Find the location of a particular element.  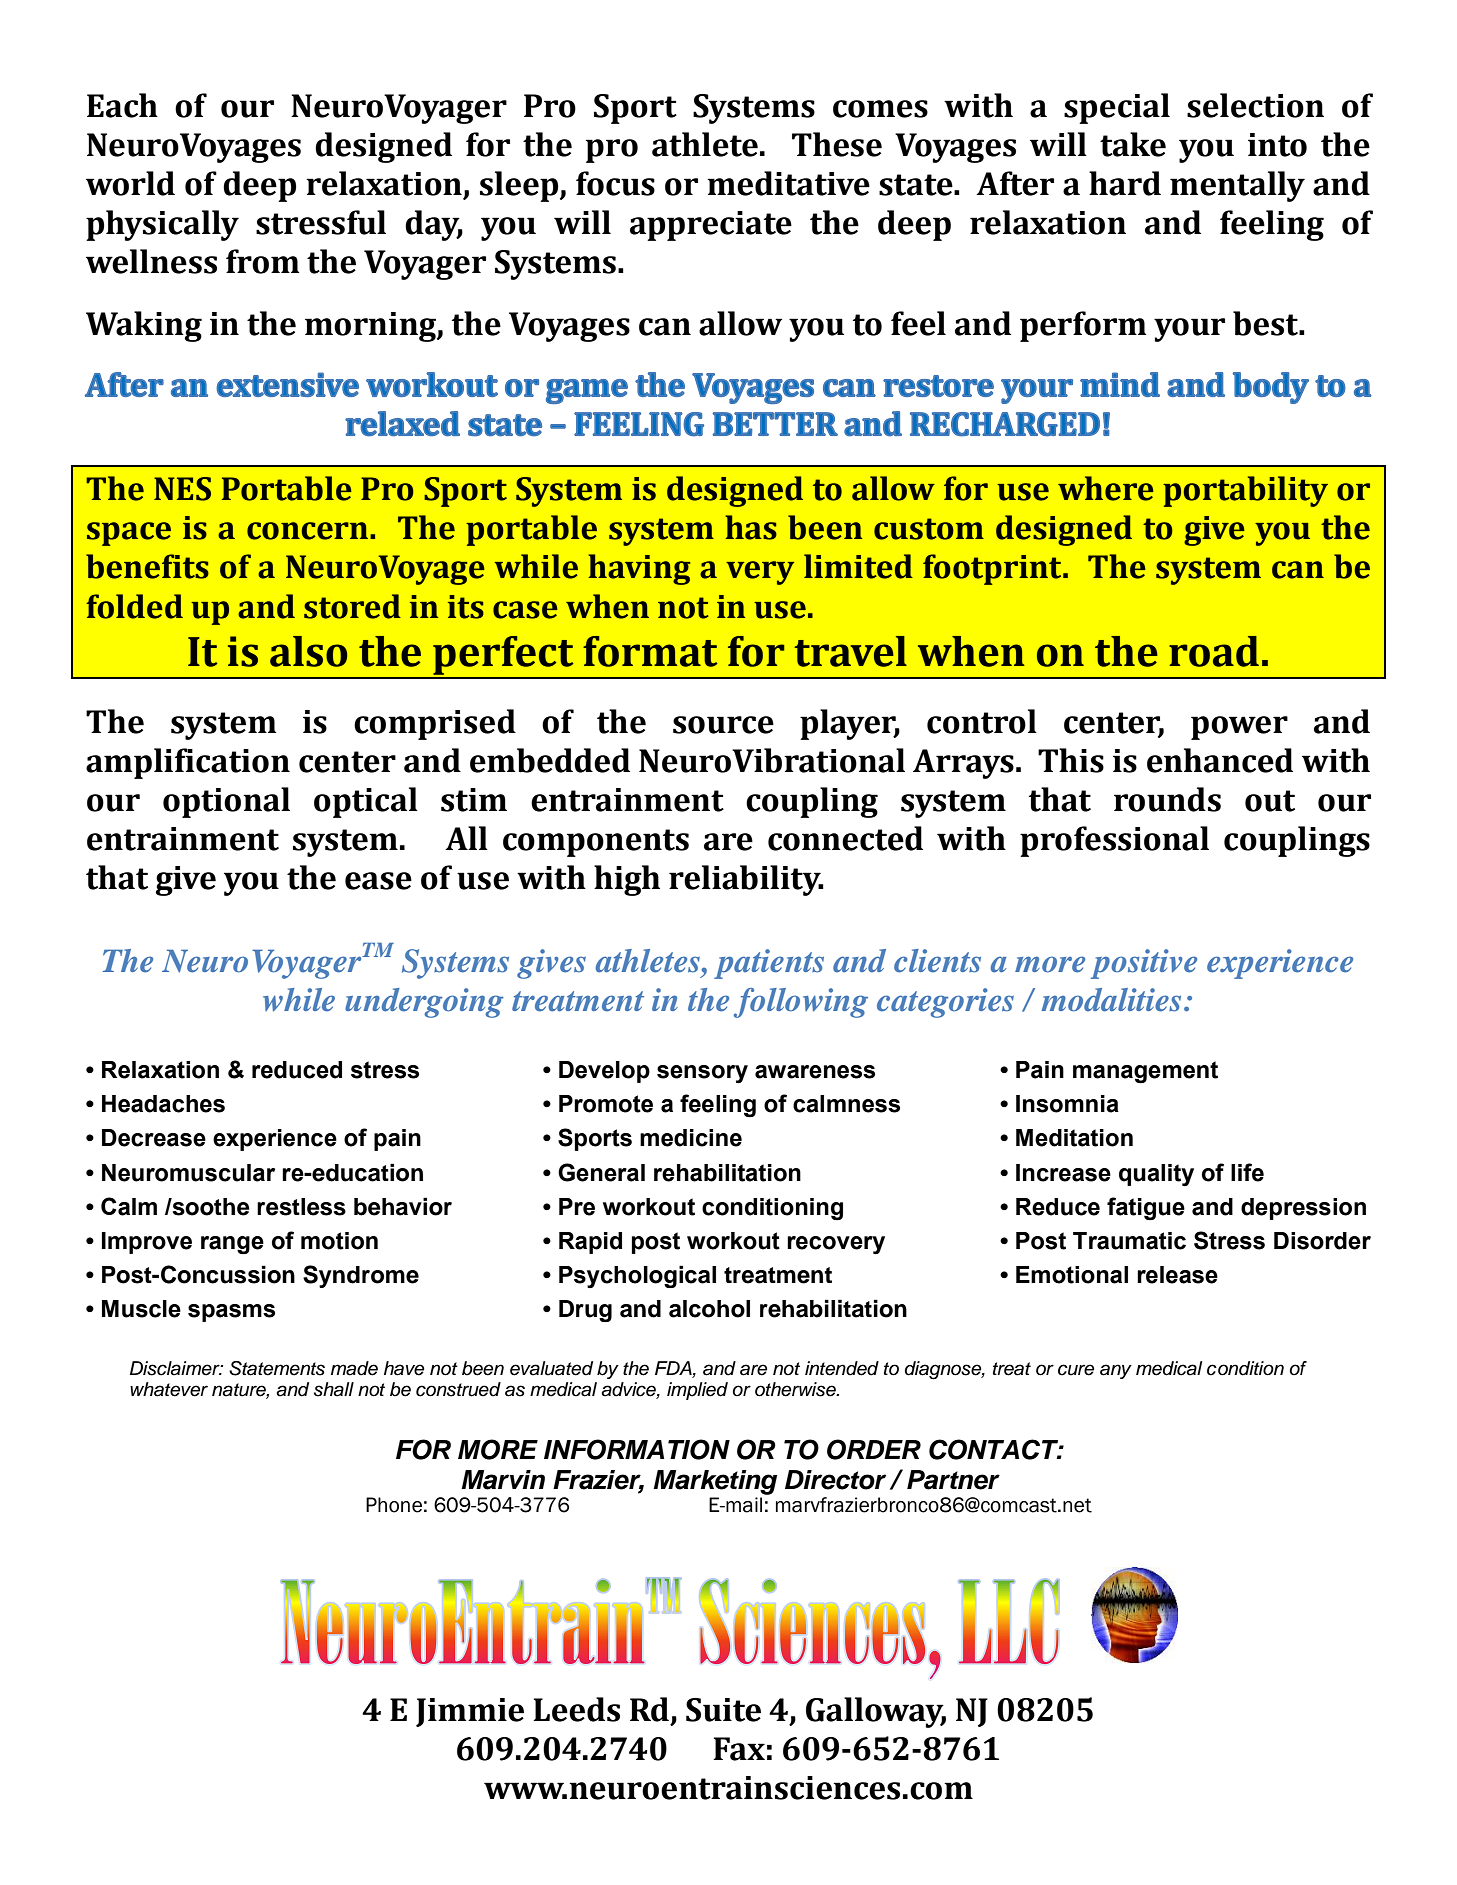

medicine is located at coordinates (691, 1138).
